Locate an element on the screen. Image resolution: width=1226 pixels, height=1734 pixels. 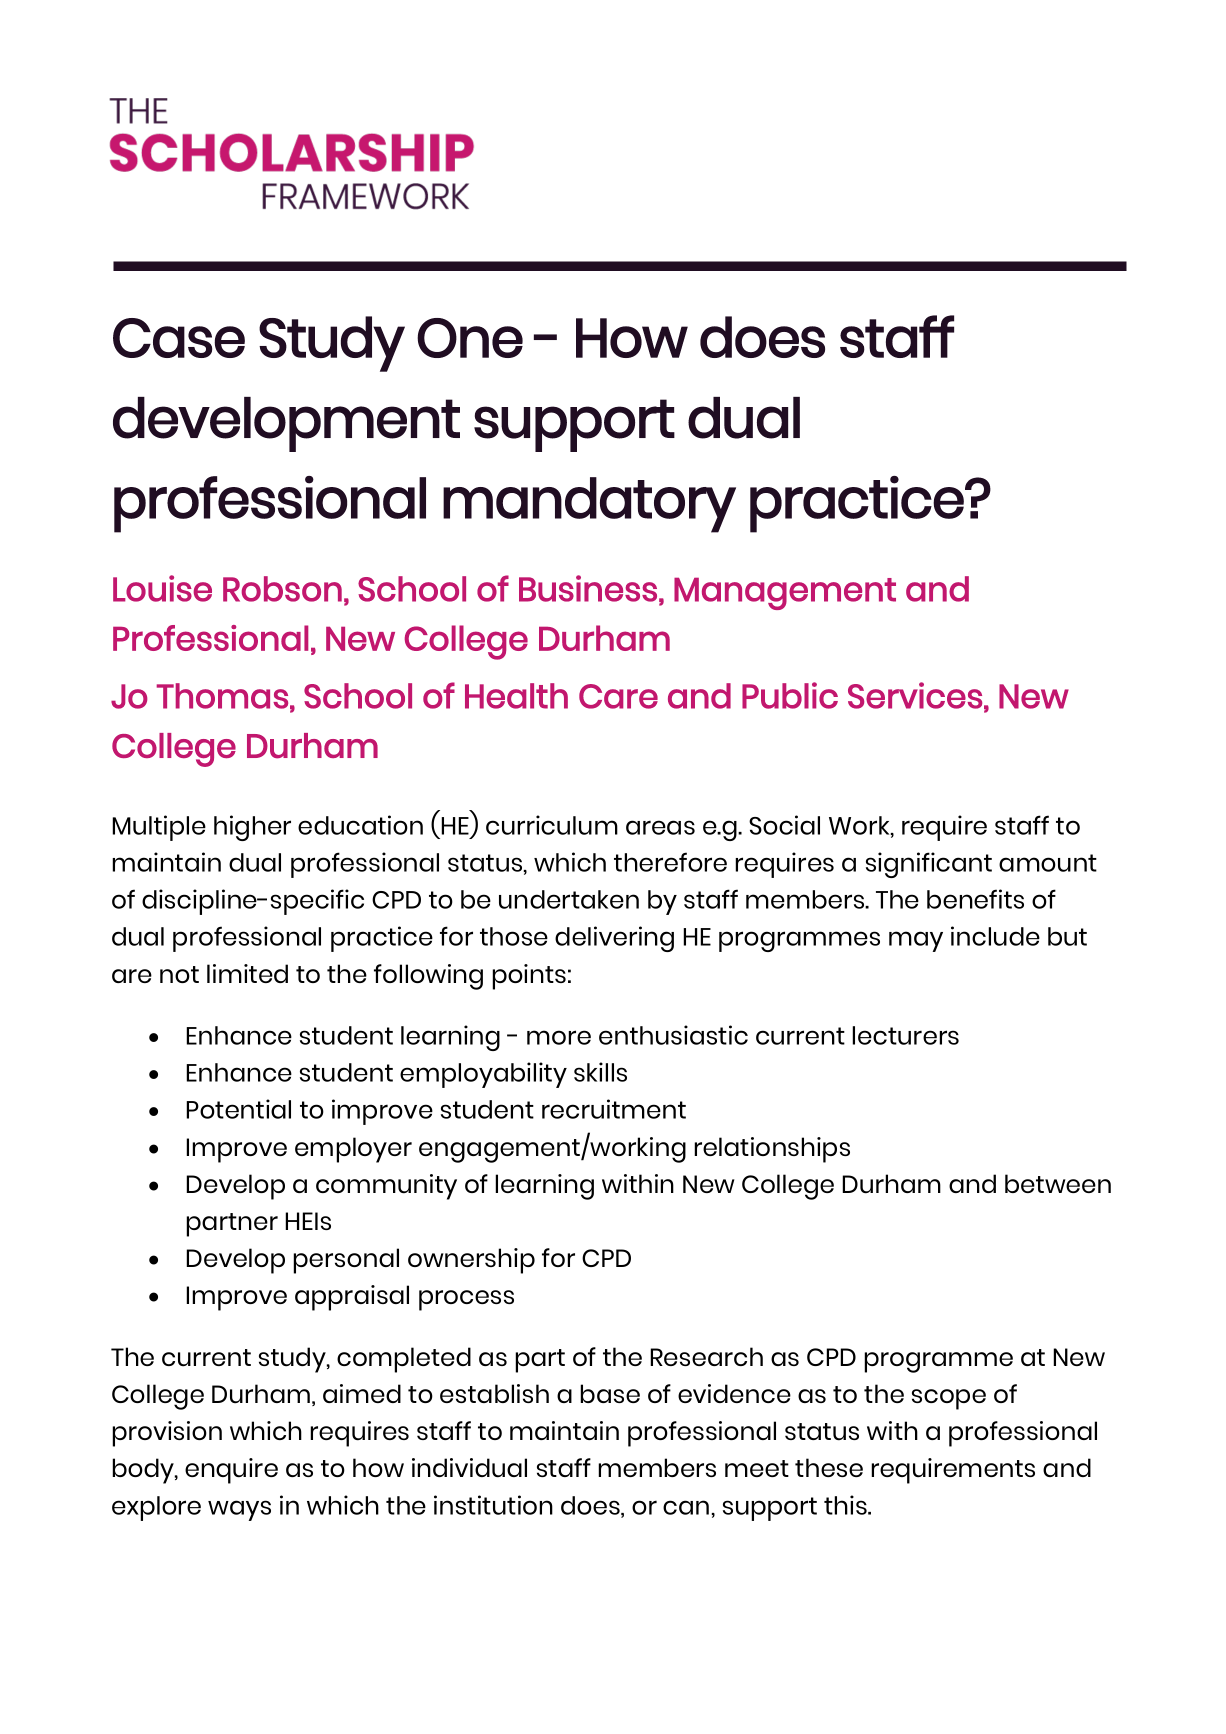
Thomas is located at coordinates (222, 696).
